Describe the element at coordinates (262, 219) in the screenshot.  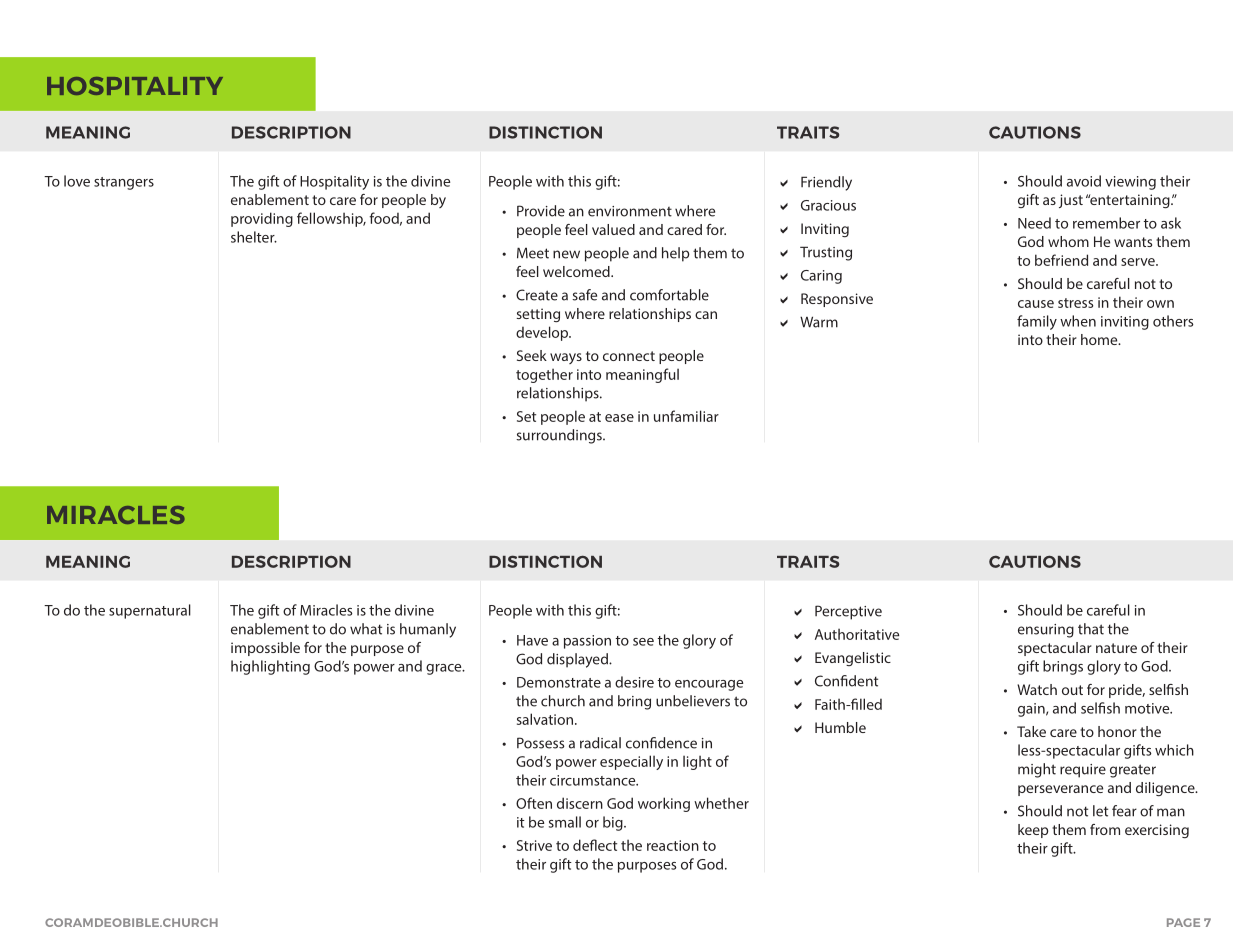
I see `providing` at that location.
